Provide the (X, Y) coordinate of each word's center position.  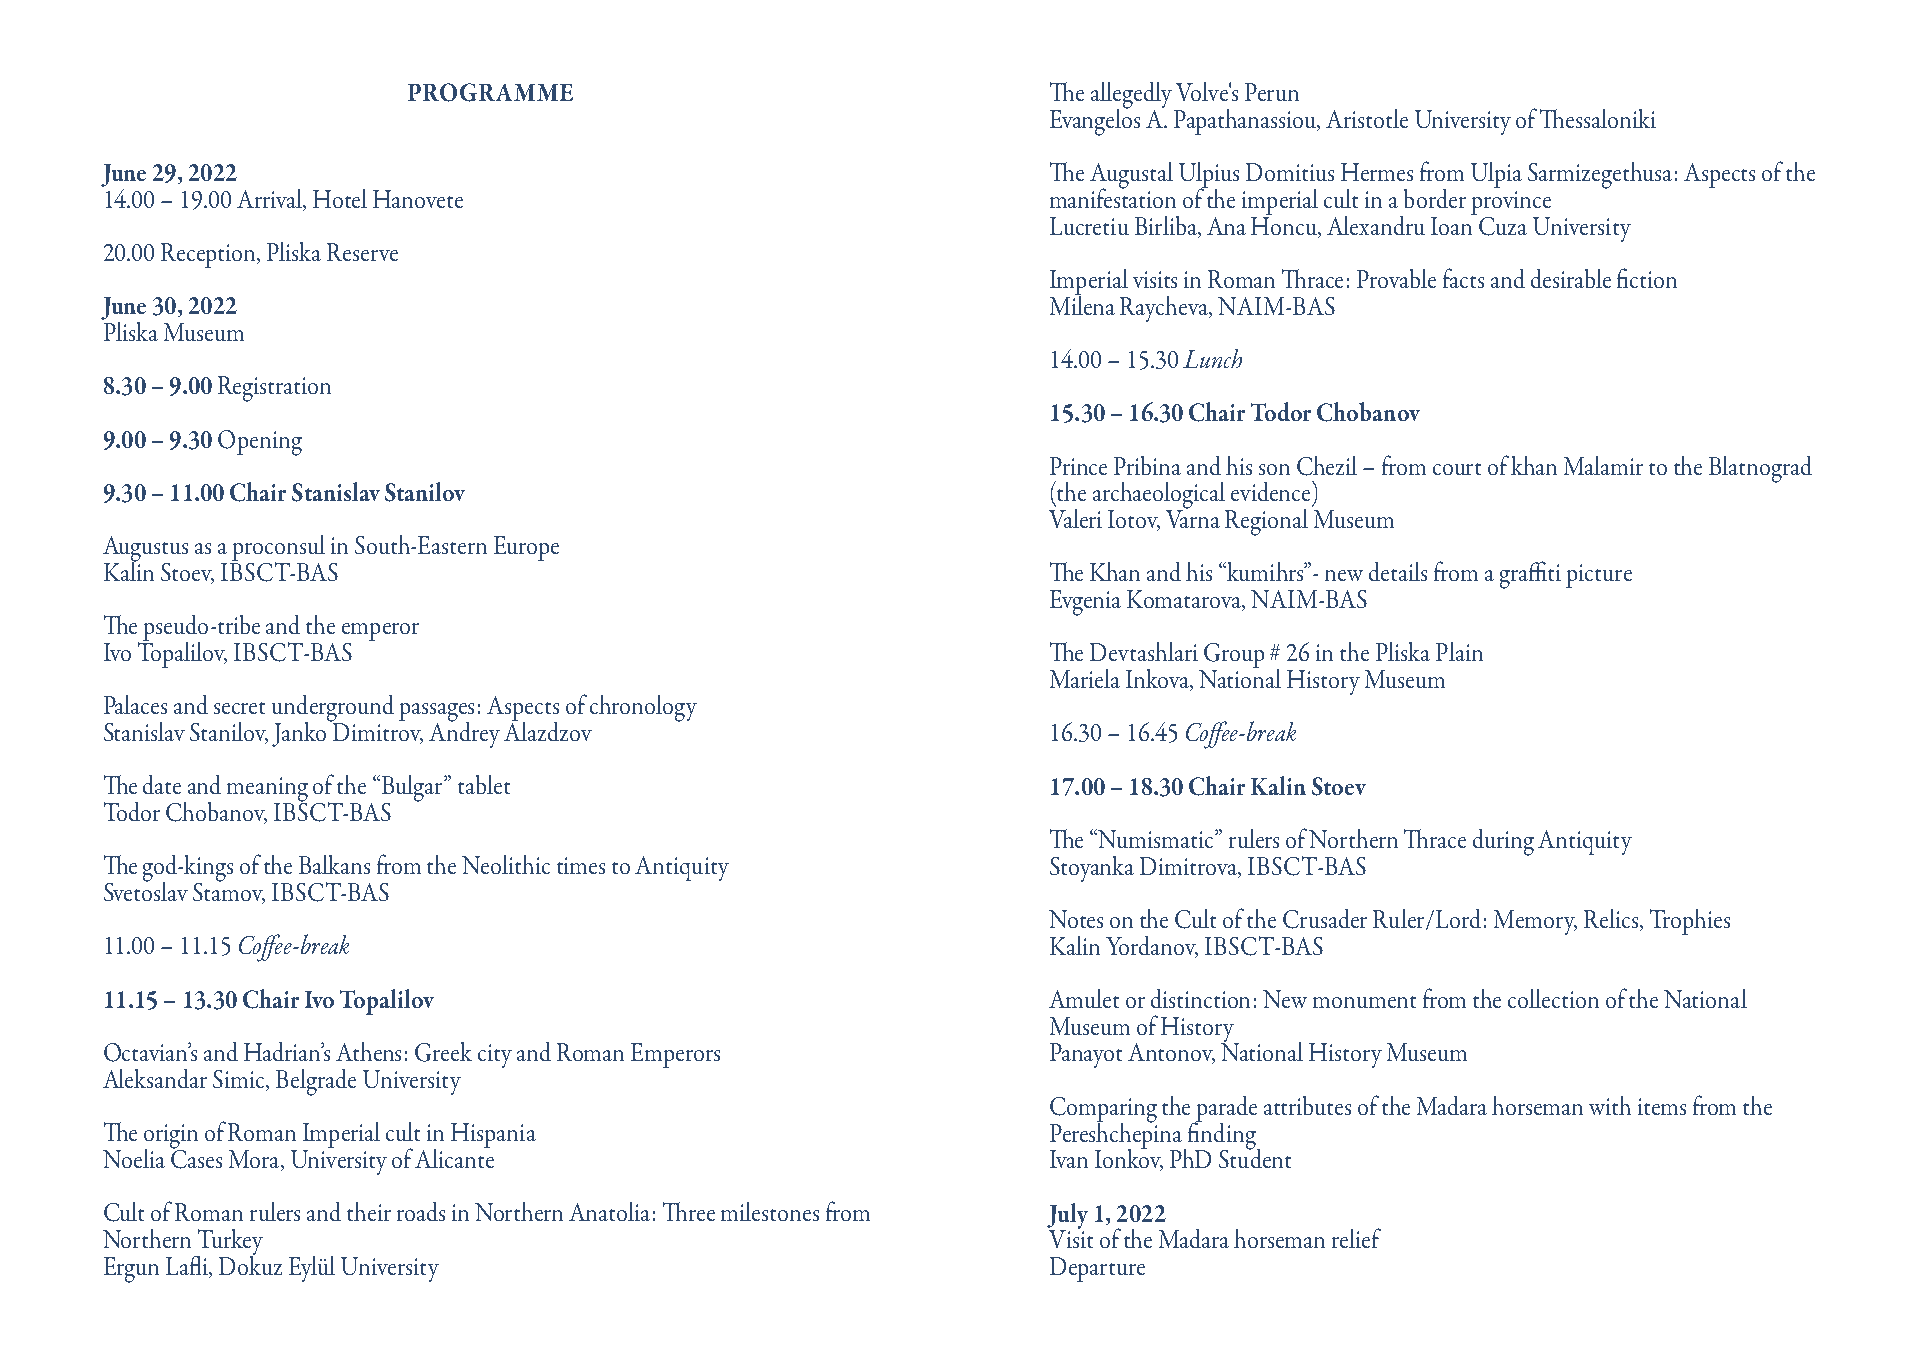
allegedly (1131, 96)
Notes (1076, 919)
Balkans (334, 864)
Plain (1459, 651)
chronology (643, 708)
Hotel (340, 198)
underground (333, 709)
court (1457, 469)
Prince (1078, 466)
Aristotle (1367, 118)
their (369, 1211)
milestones (770, 1211)
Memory (1535, 922)
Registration (274, 389)
